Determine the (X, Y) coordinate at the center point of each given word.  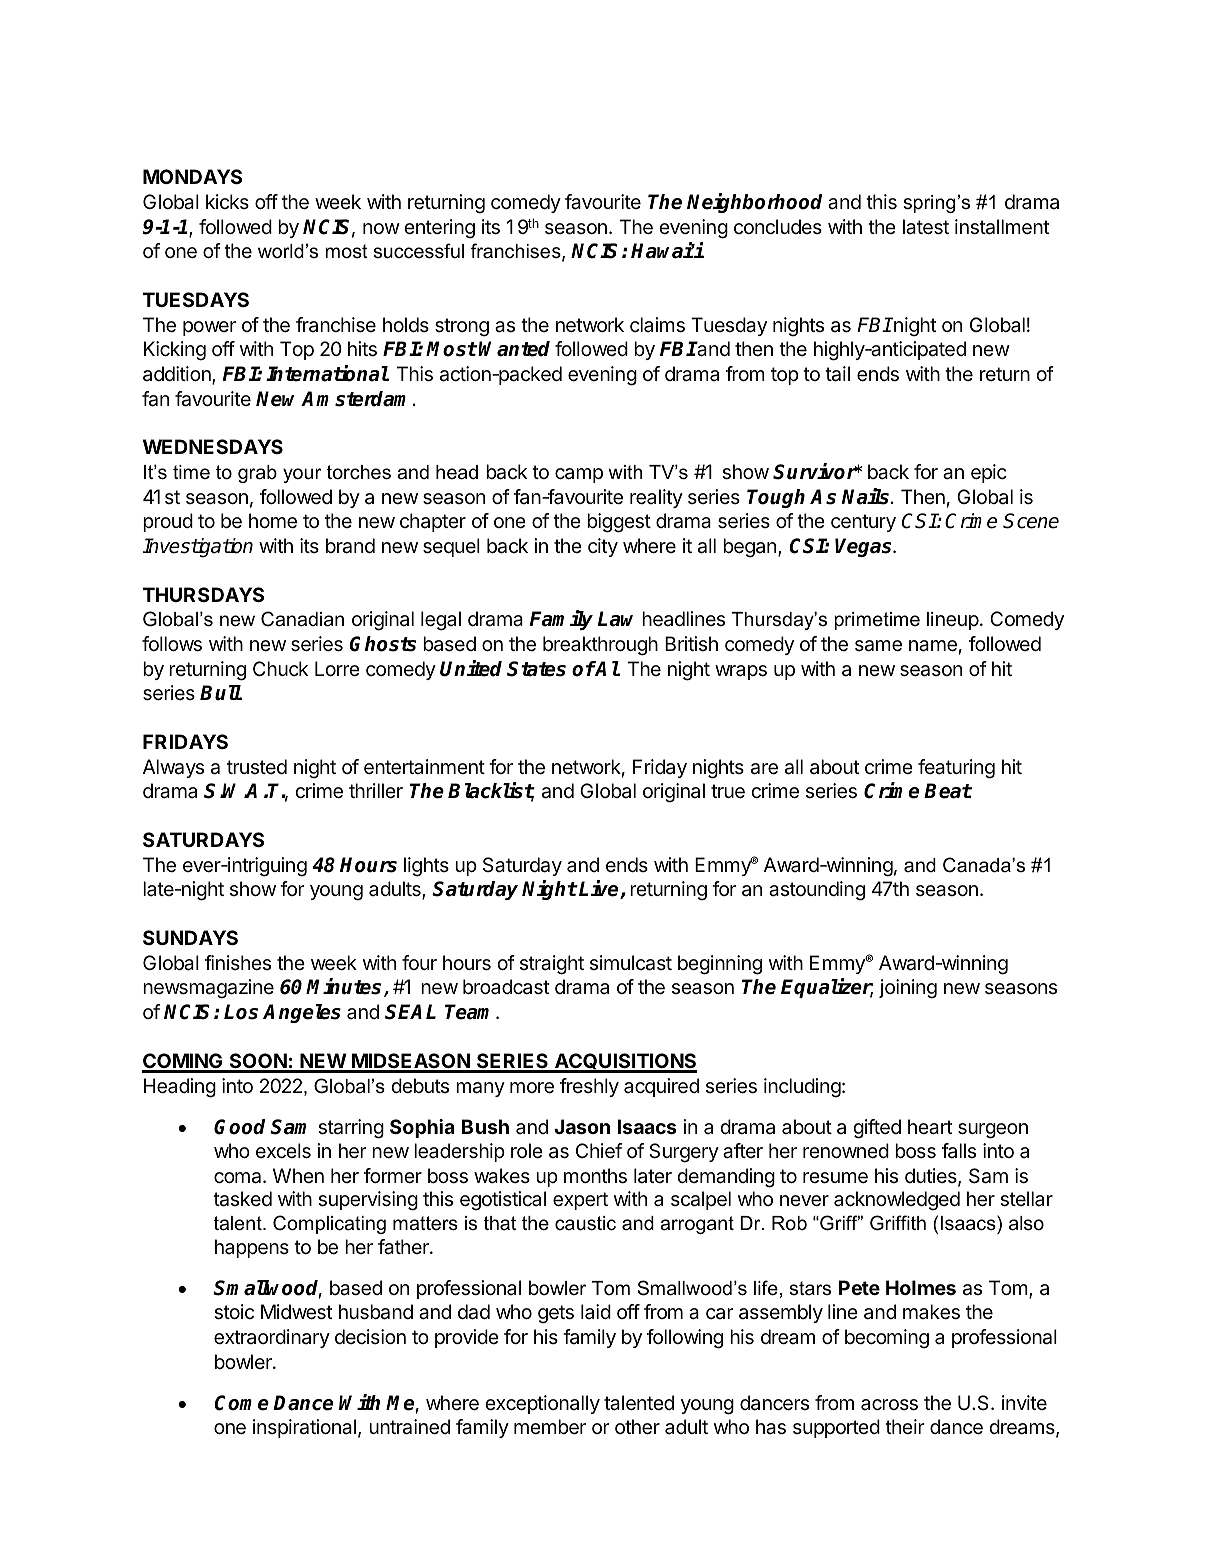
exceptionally (542, 1404)
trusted (257, 766)
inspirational (304, 1428)
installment (1002, 227)
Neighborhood (754, 203)
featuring (956, 769)
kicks (227, 201)
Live (600, 889)
